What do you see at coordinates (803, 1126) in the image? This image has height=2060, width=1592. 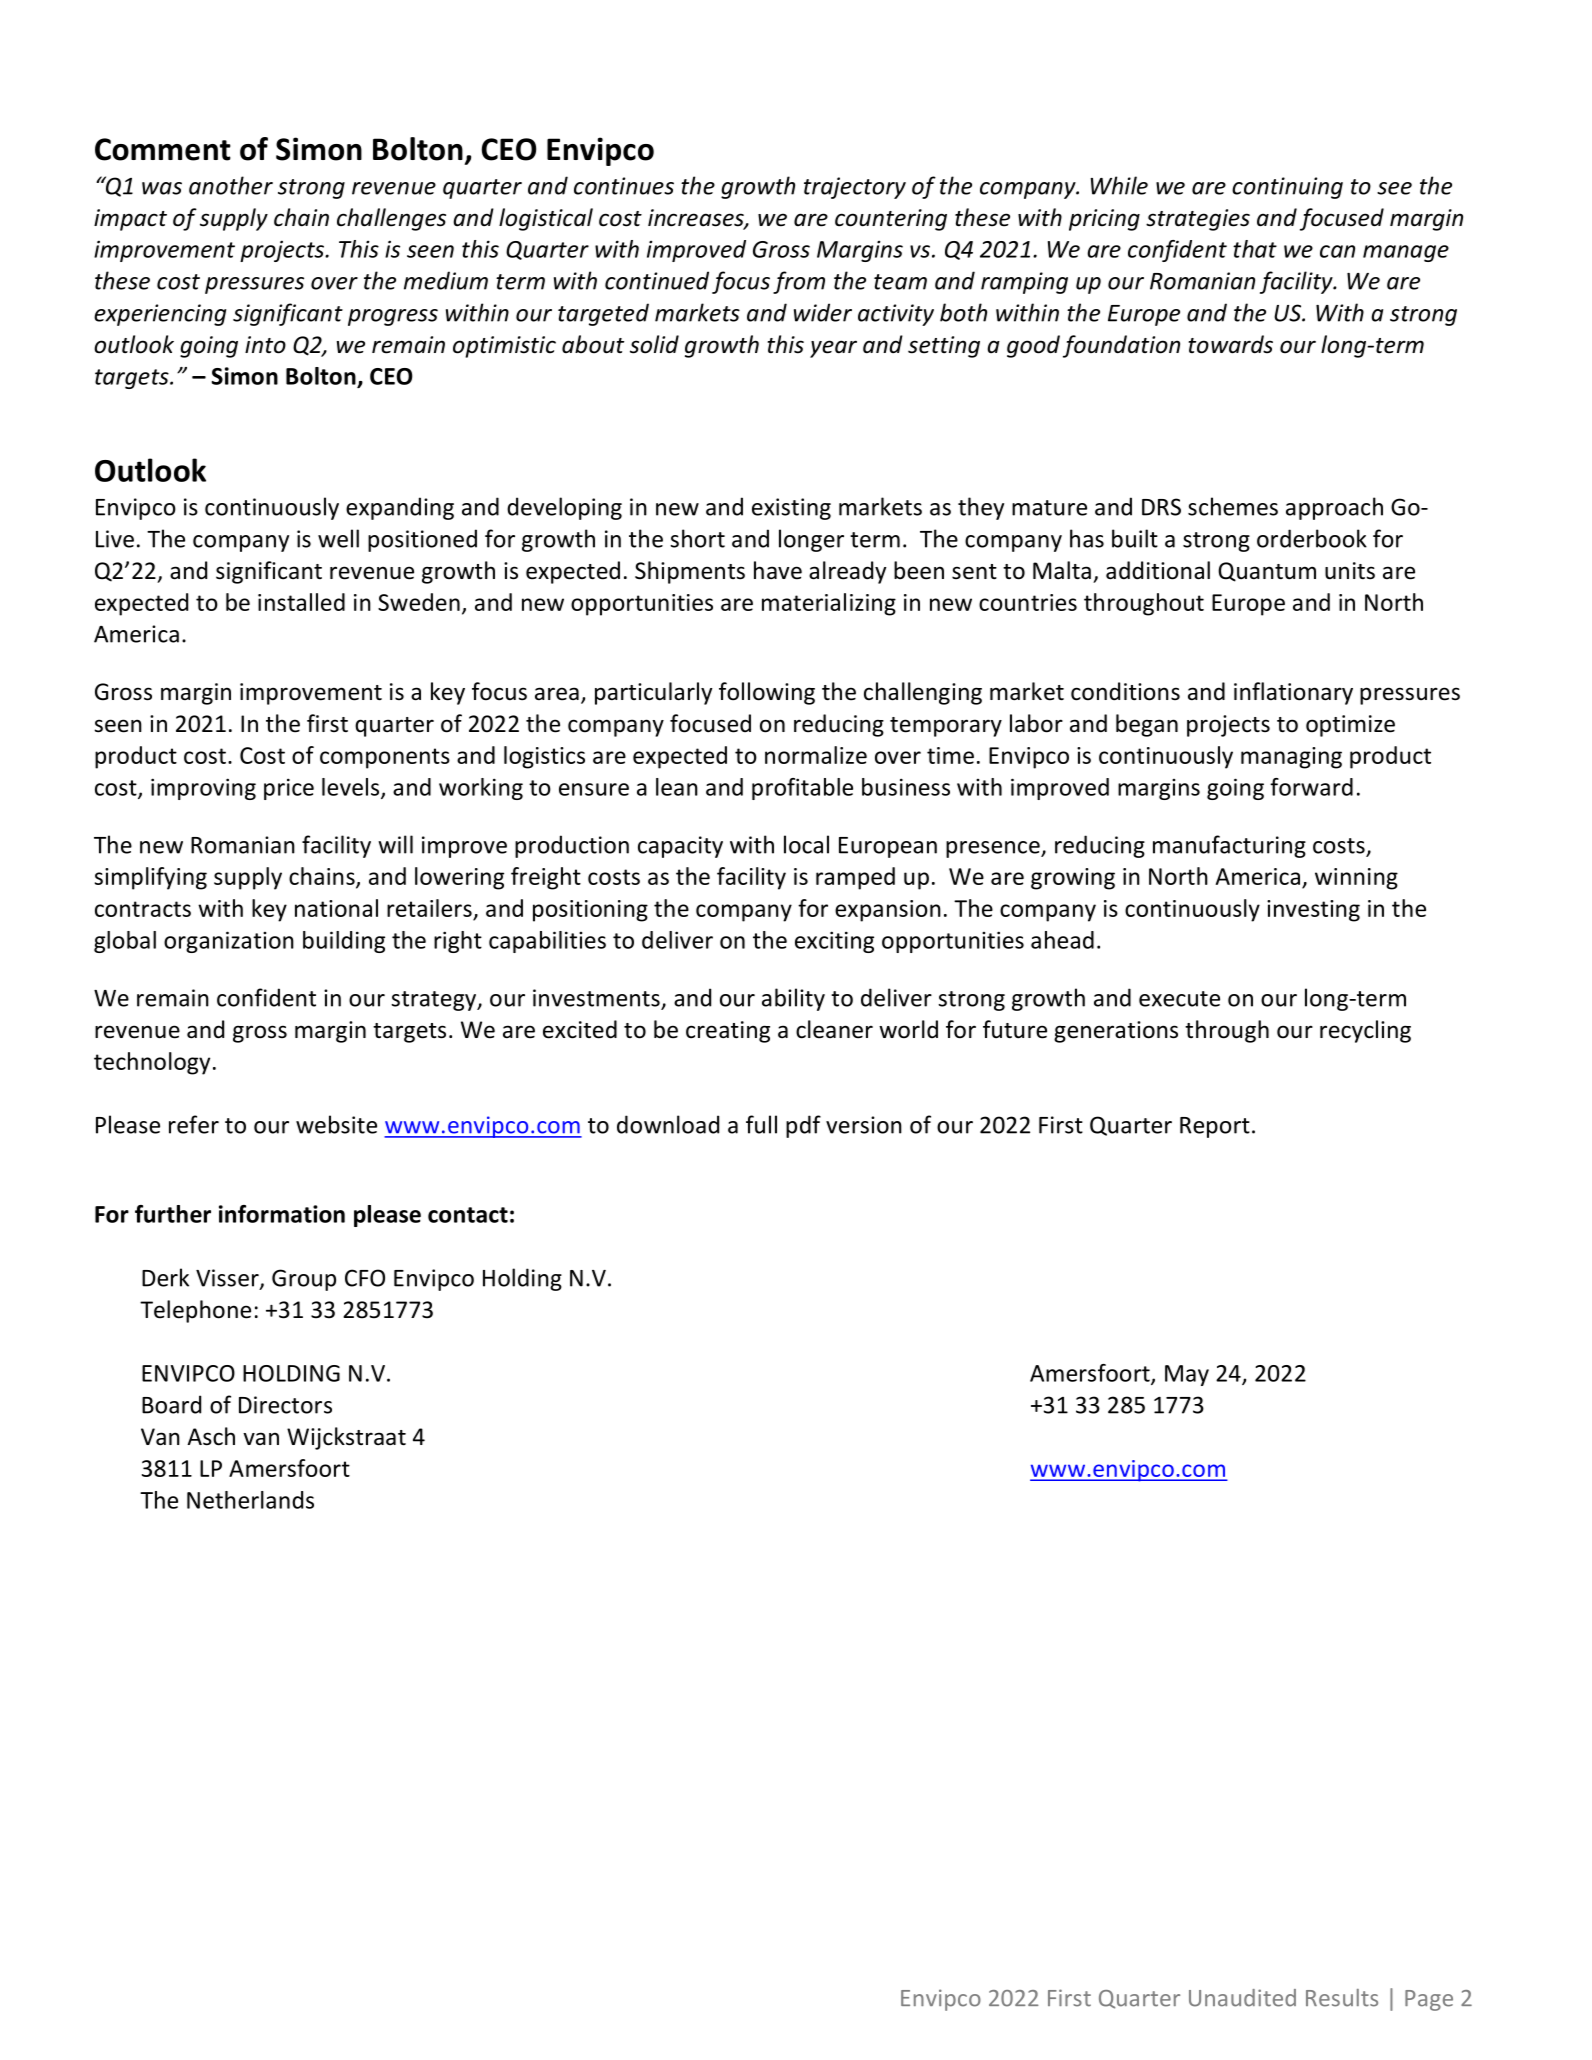 I see `pdf` at bounding box center [803, 1126].
